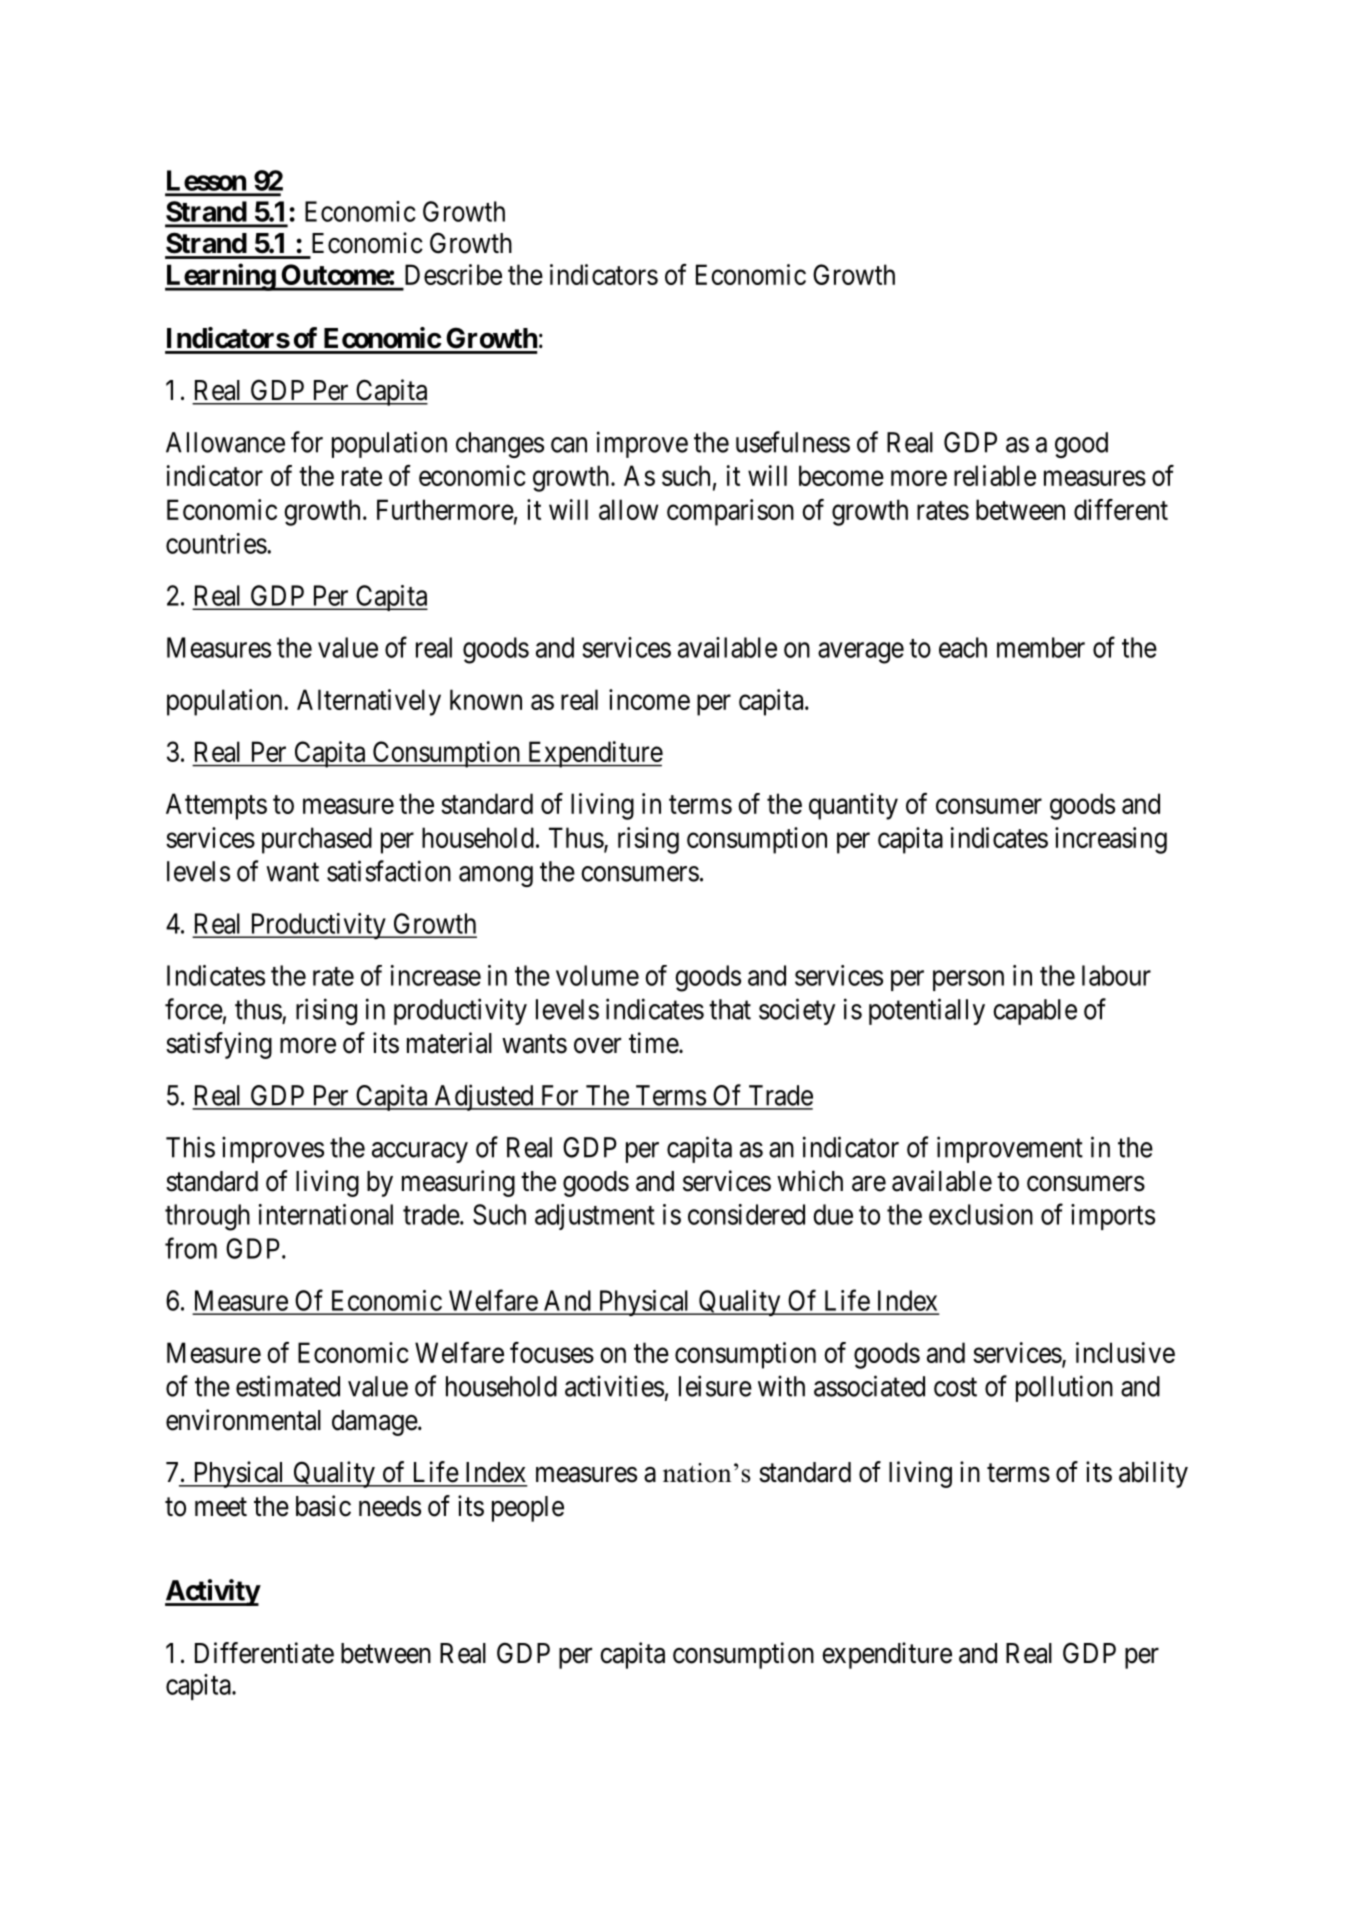  What do you see at coordinates (569, 445) in the page?
I see `can` at bounding box center [569, 445].
